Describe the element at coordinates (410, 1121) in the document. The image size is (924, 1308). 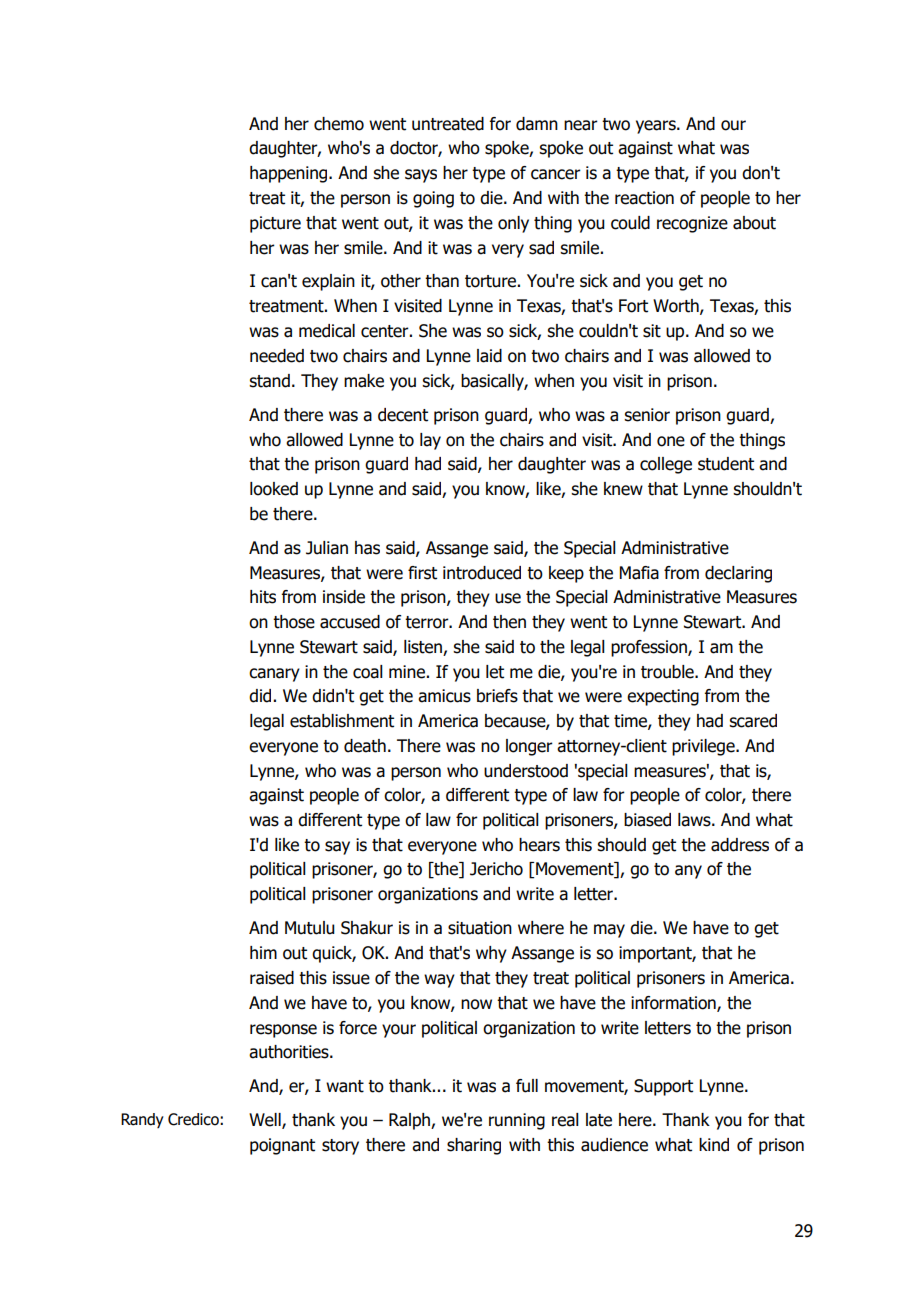
I see `Ralph` at that location.
